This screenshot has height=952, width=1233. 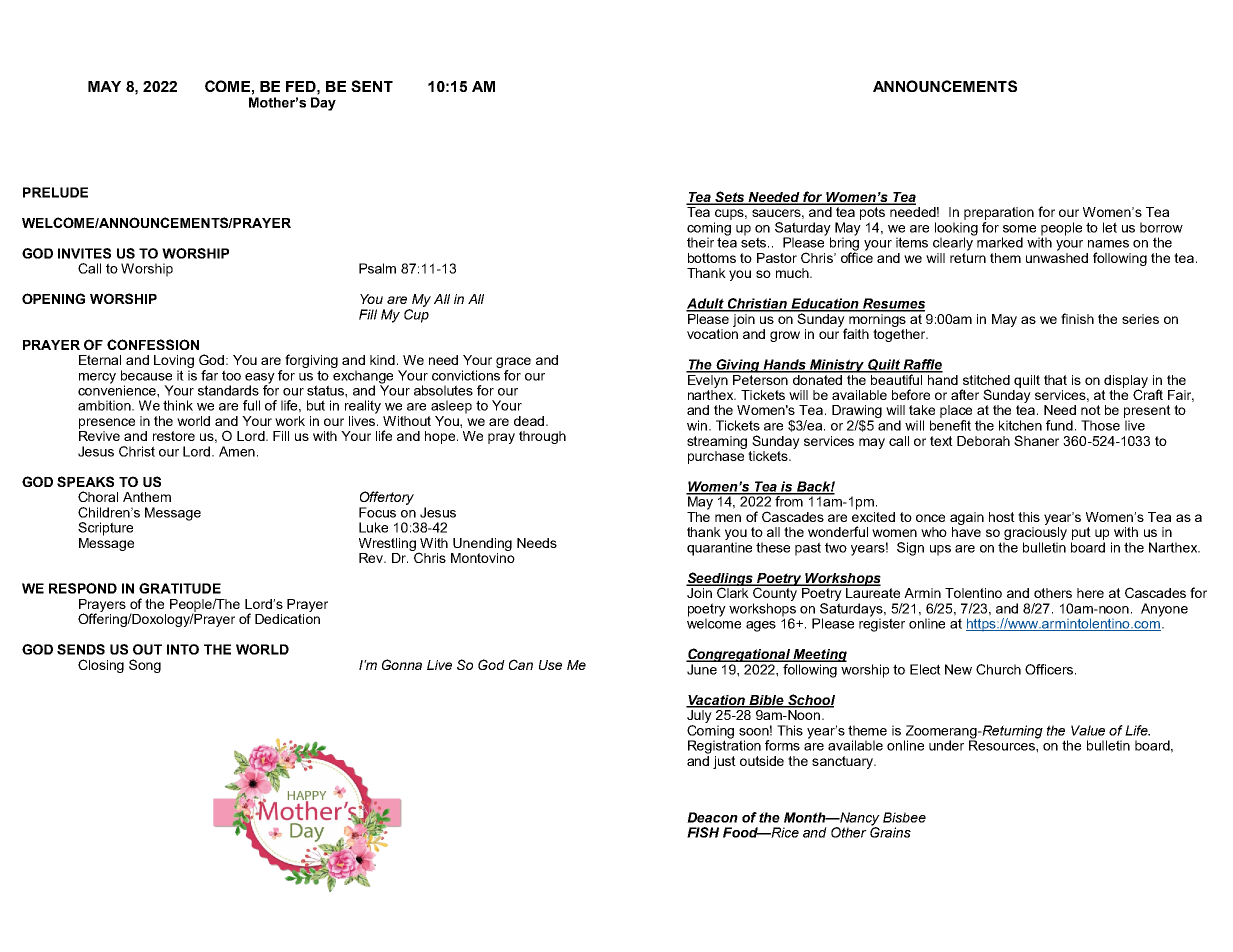 What do you see at coordinates (237, 451) in the screenshot?
I see `Amen` at bounding box center [237, 451].
